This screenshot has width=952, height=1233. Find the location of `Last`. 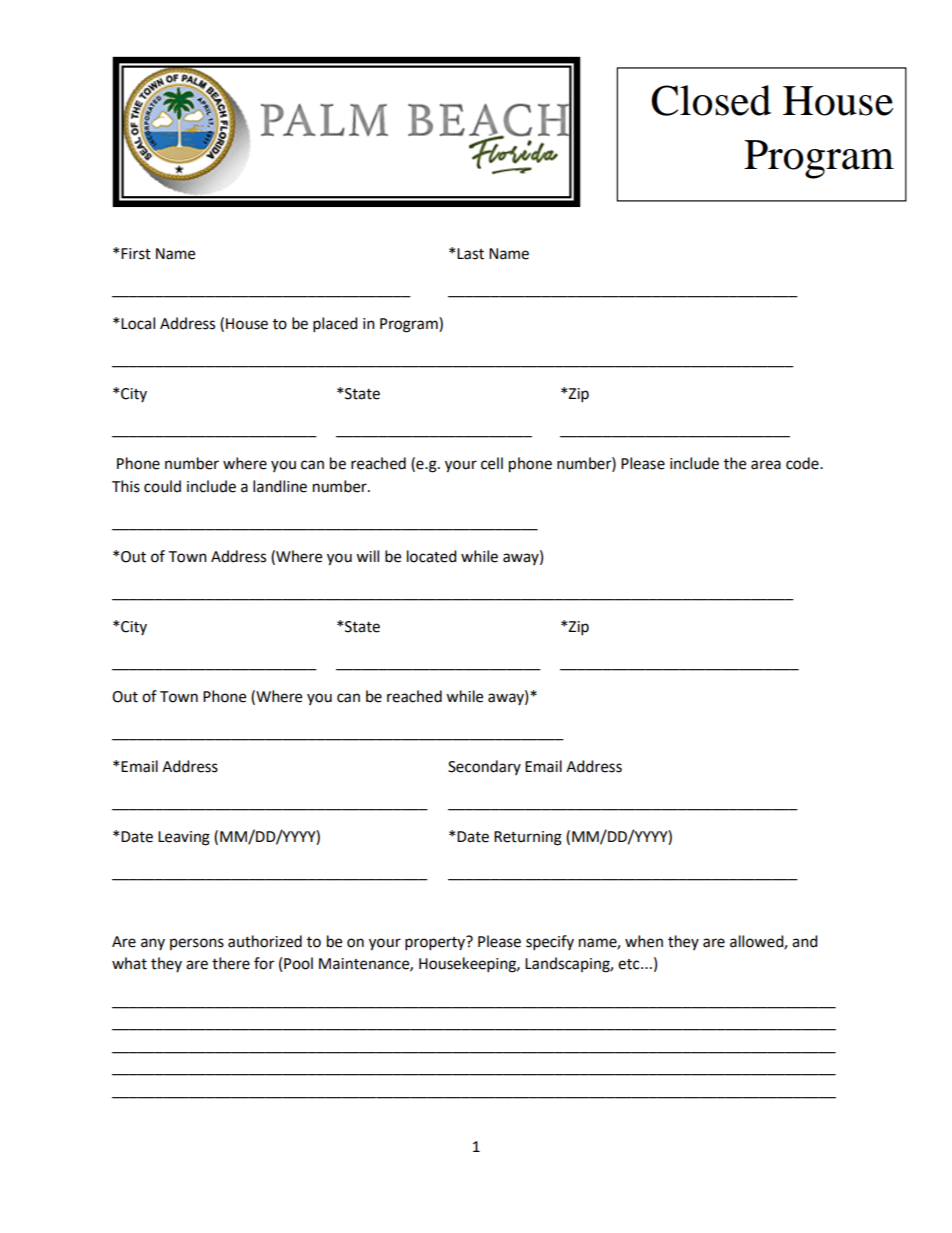

Last is located at coordinates (470, 254).
